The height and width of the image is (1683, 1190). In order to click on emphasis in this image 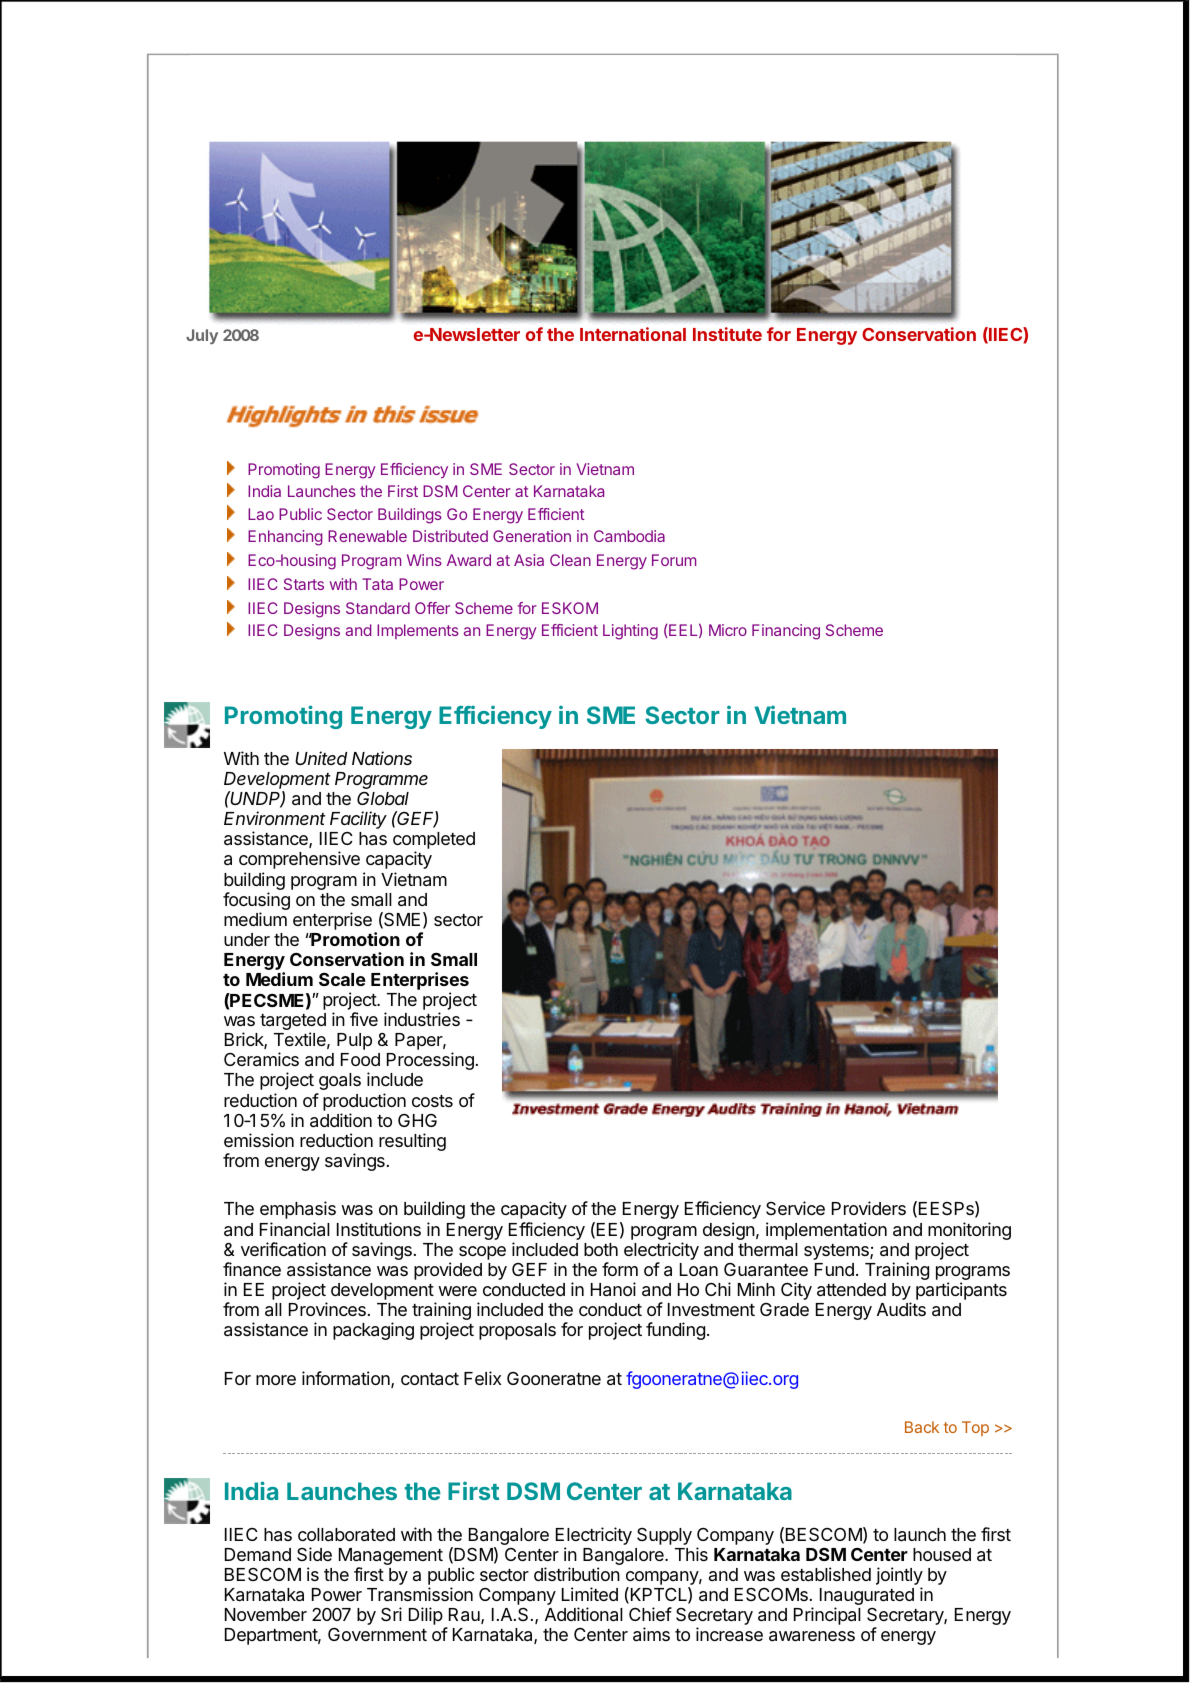, I will do `click(298, 1210)`.
